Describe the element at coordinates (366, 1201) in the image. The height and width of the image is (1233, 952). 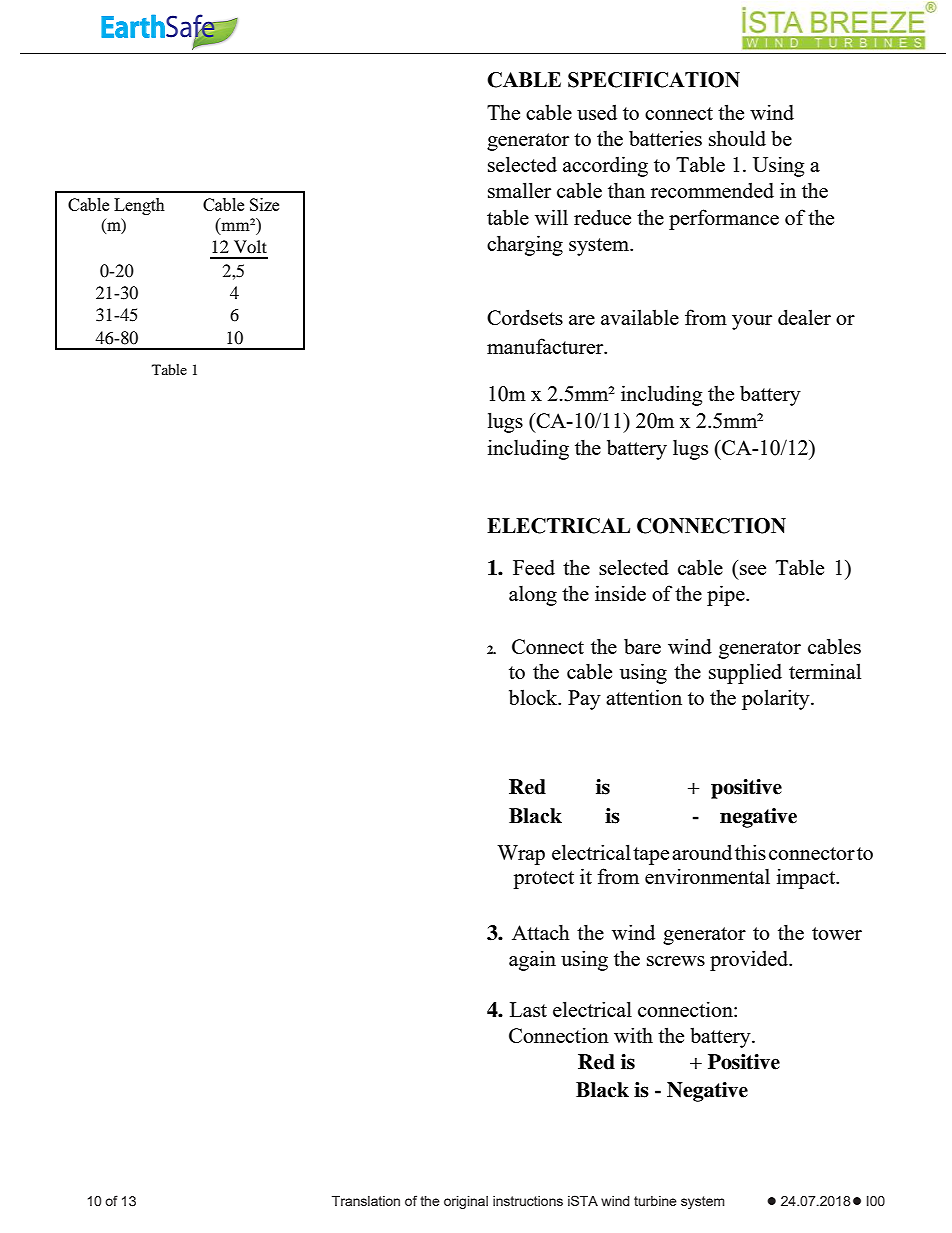
I see `Translation` at that location.
